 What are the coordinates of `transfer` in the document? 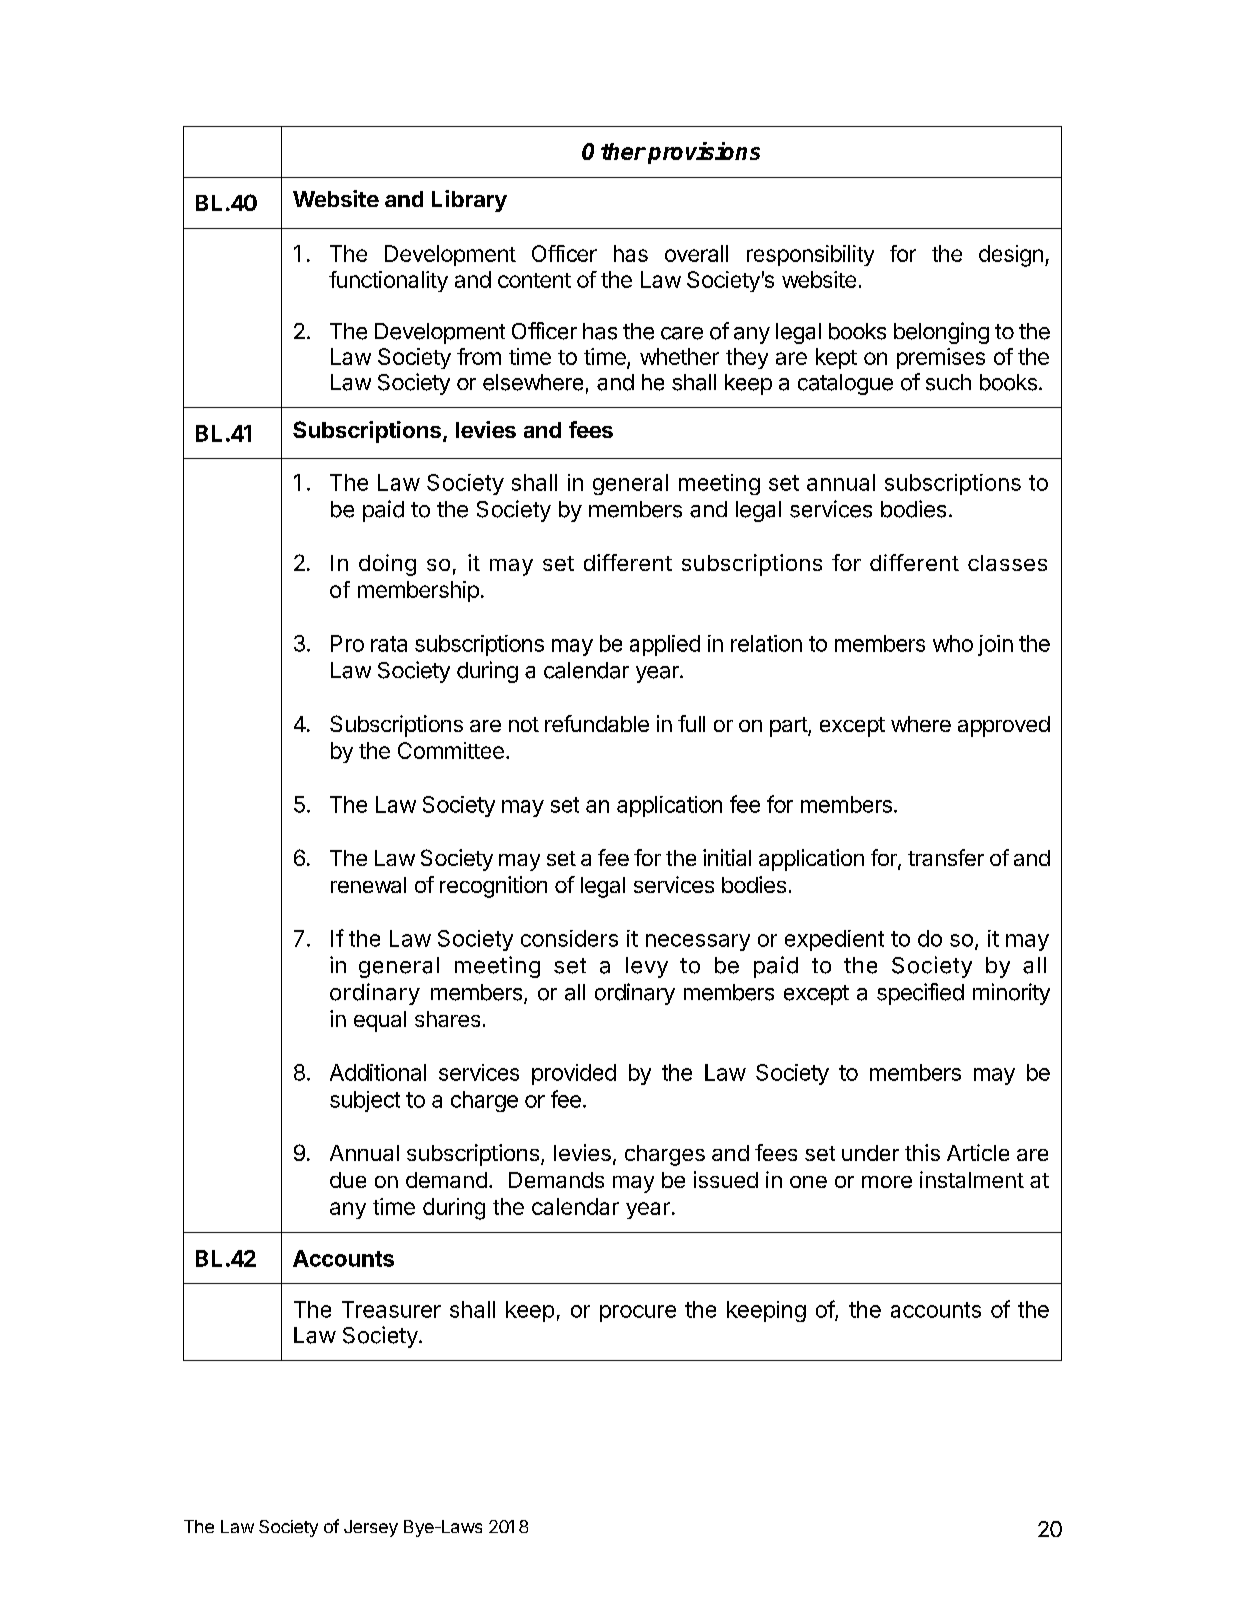 It's located at (946, 857).
